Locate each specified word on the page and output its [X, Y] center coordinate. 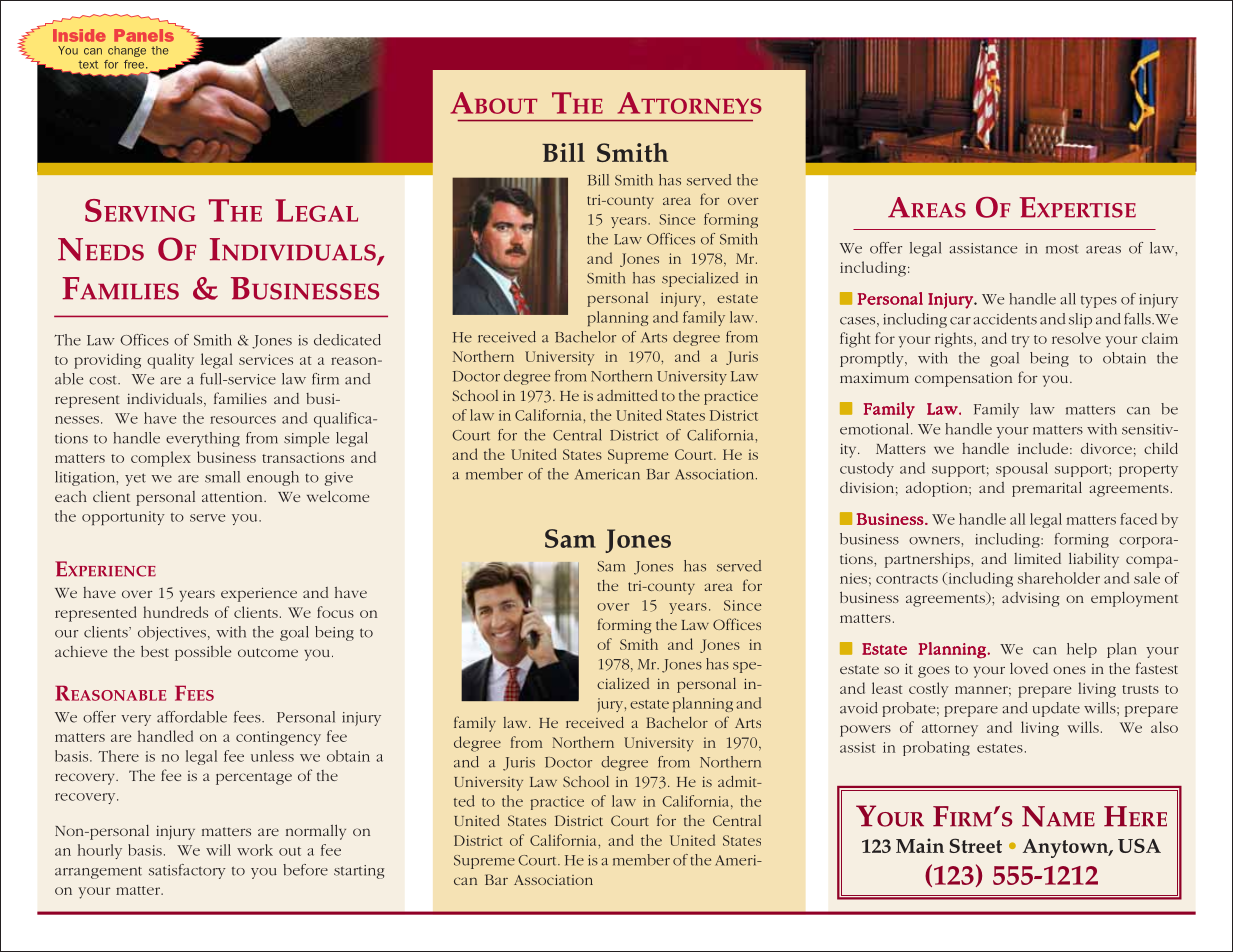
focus [335, 612]
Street [975, 845]
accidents [1005, 319]
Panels [144, 35]
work [255, 850]
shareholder [1059, 578]
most [1062, 249]
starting [359, 872]
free [135, 64]
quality [170, 361]
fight [855, 340]
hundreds [175, 612]
